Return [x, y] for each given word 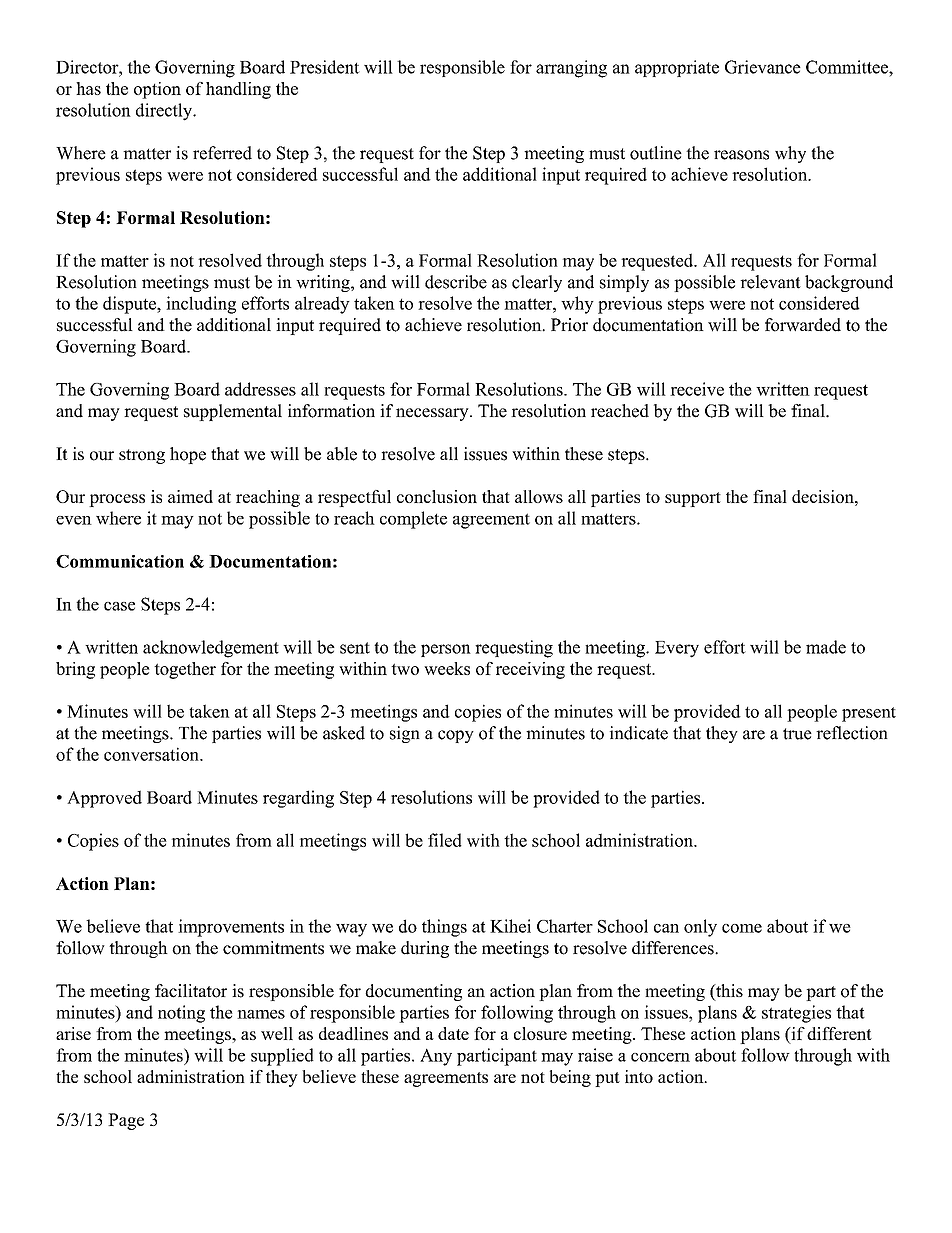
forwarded [803, 325]
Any [436, 1057]
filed [445, 840]
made [826, 647]
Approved [104, 799]
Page [126, 1121]
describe [456, 282]
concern [660, 1057]
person [446, 650]
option [157, 90]
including [201, 305]
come [742, 928]
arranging [571, 69]
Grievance [763, 67]
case [119, 606]
